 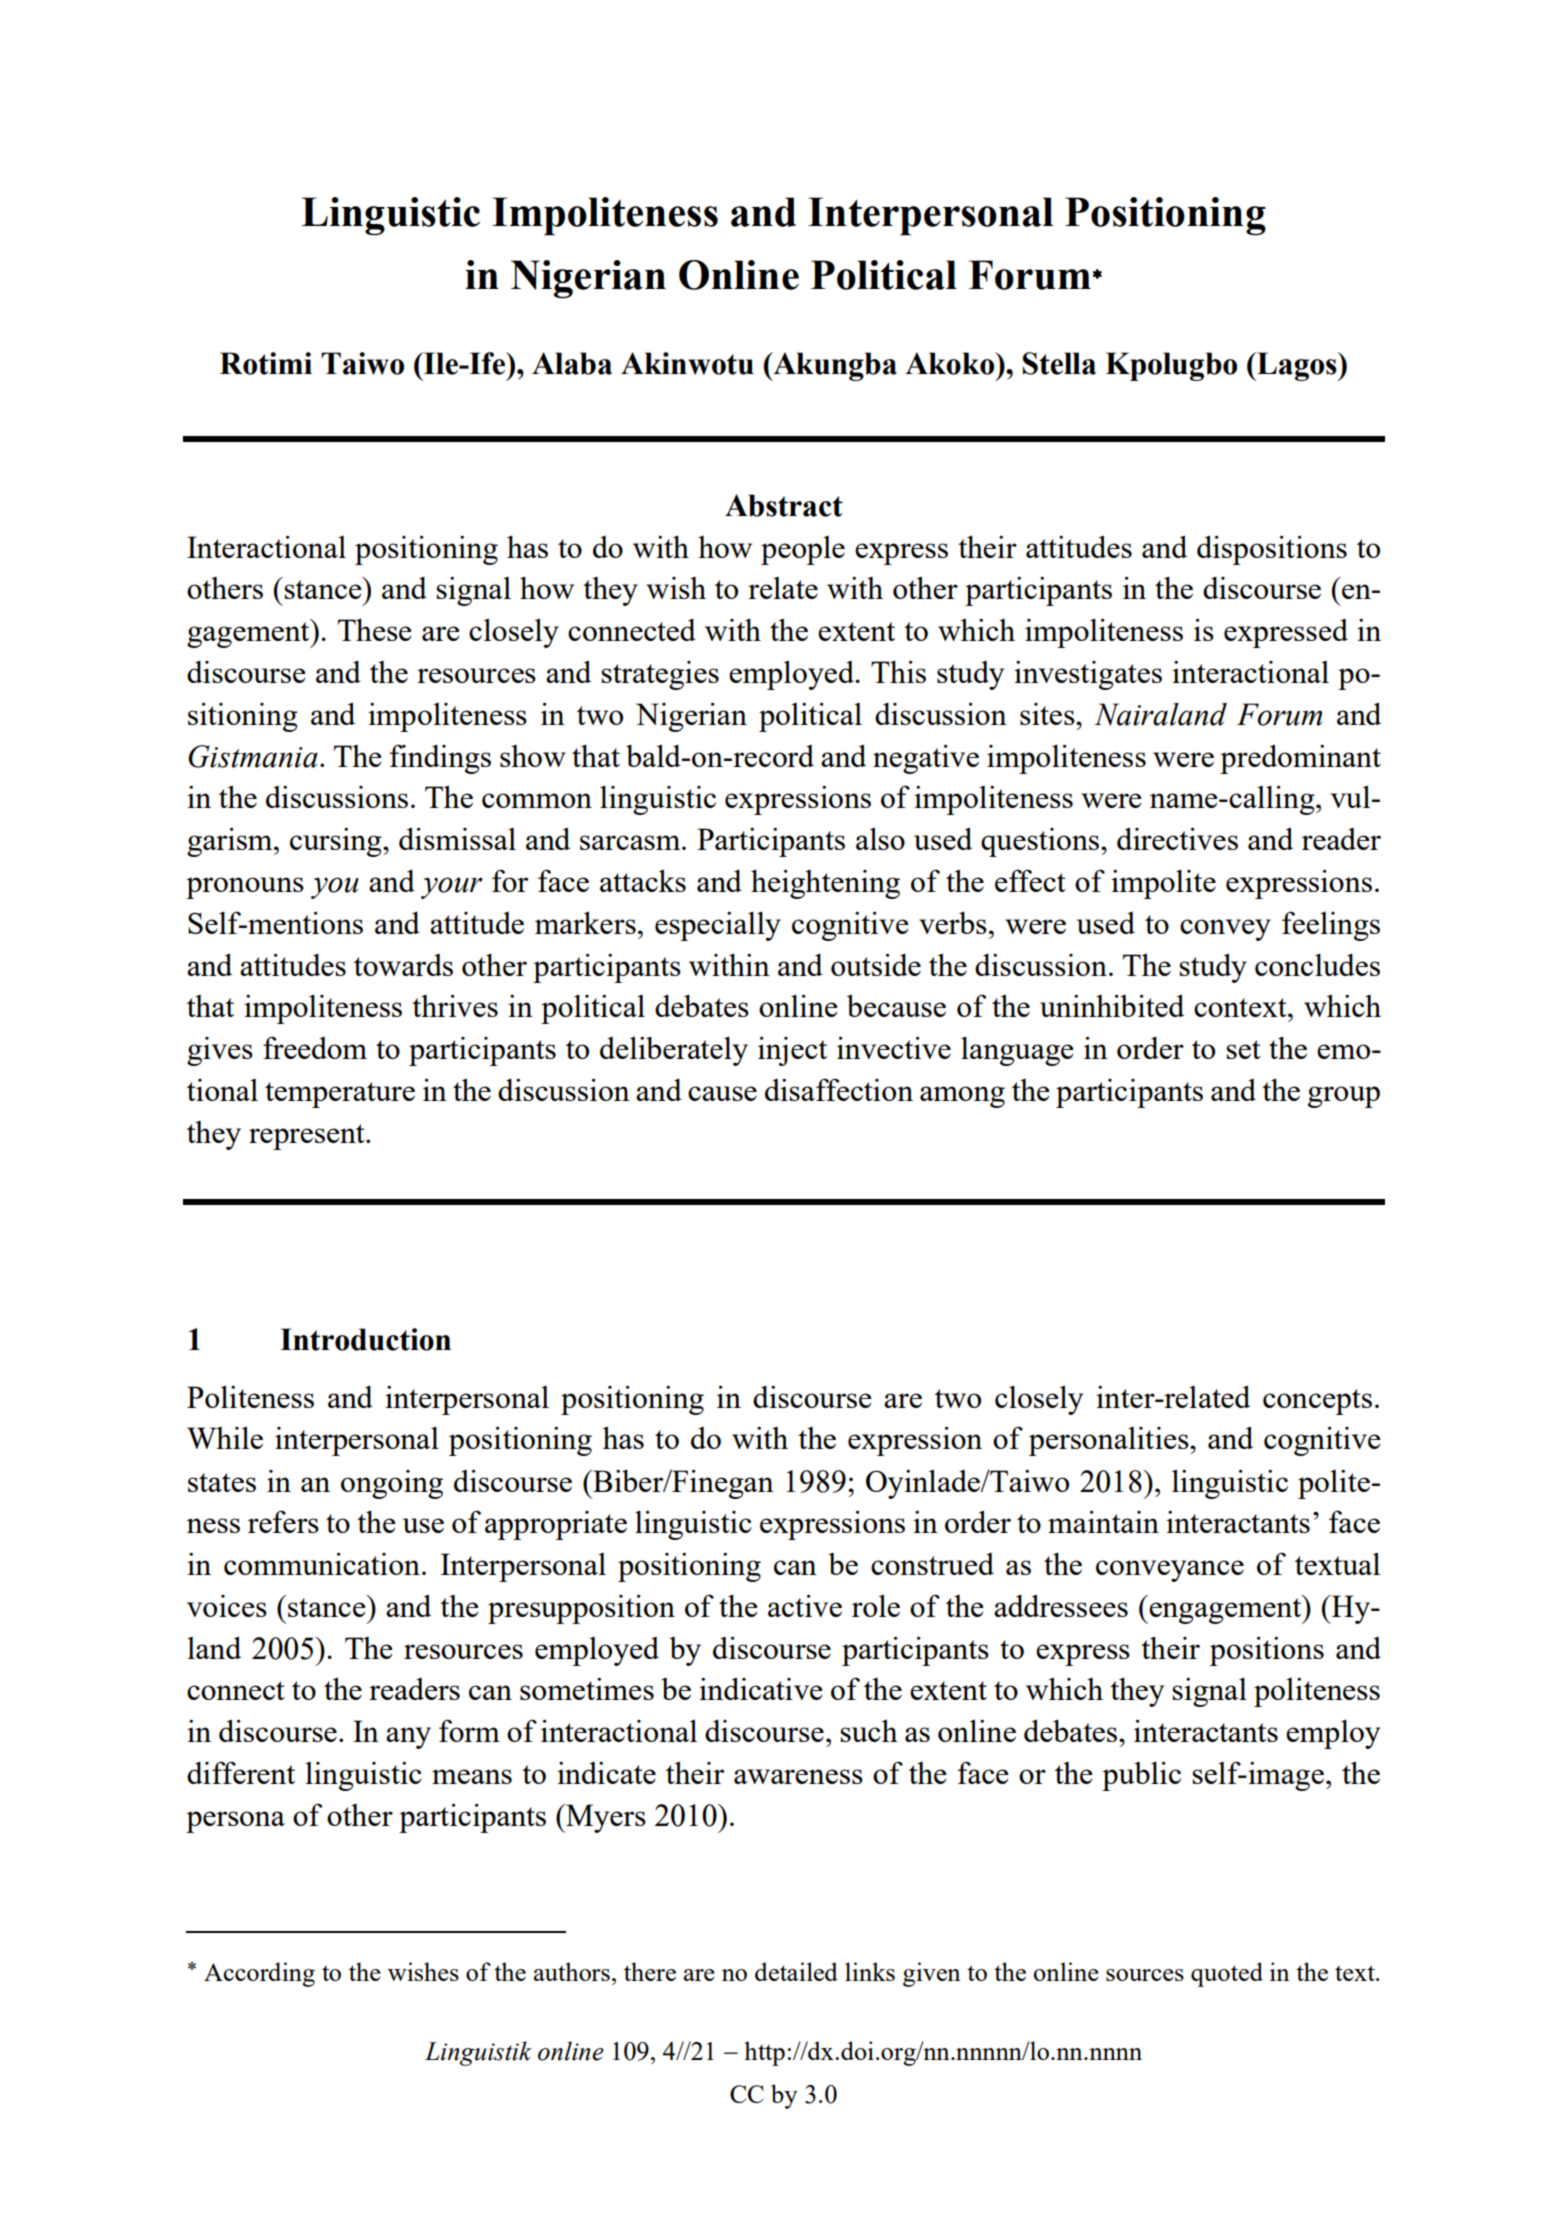 I want to click on Abstract, so click(x=784, y=505).
